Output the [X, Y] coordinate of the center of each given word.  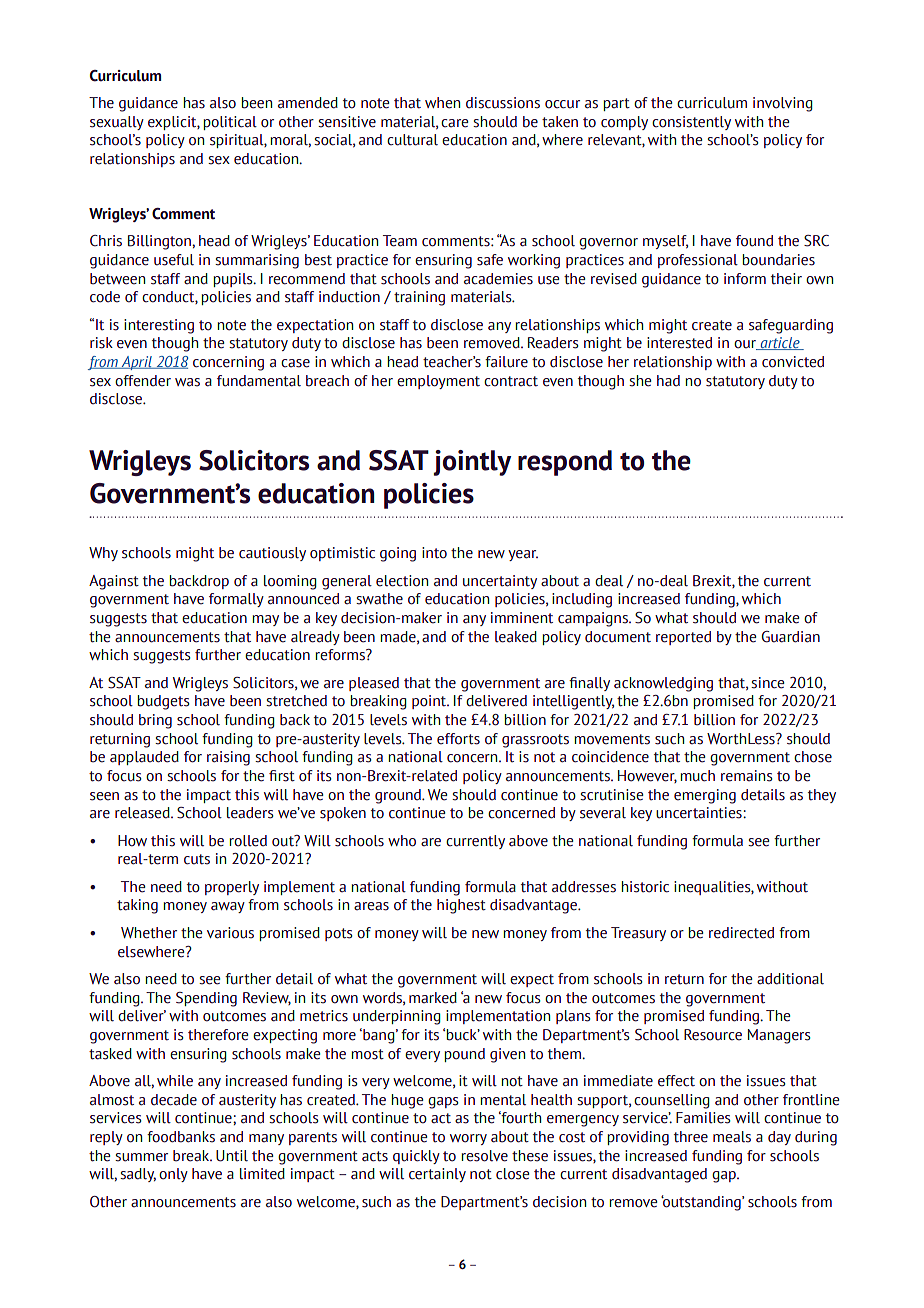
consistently [691, 123]
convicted [793, 362]
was [187, 382]
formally [236, 600]
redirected [741, 933]
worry [468, 1139]
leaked [516, 637]
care [454, 123]
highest [461, 906]
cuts [197, 859]
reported [683, 638]
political [230, 123]
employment [438, 382]
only [173, 1175]
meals [732, 1137]
